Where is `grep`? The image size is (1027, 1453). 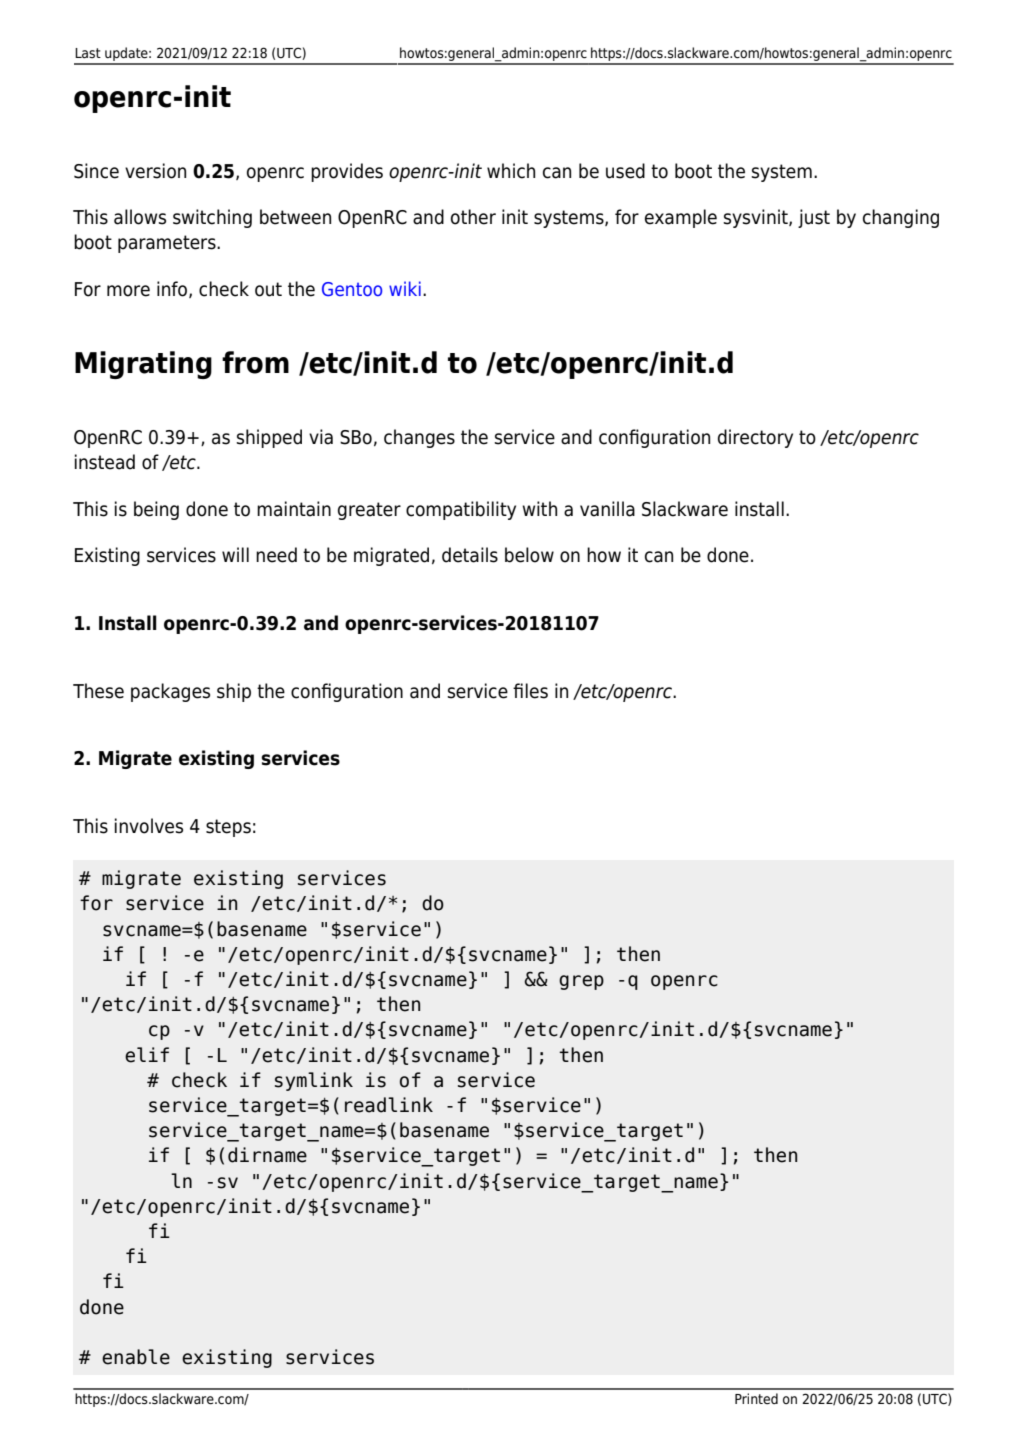 grep is located at coordinates (581, 982).
